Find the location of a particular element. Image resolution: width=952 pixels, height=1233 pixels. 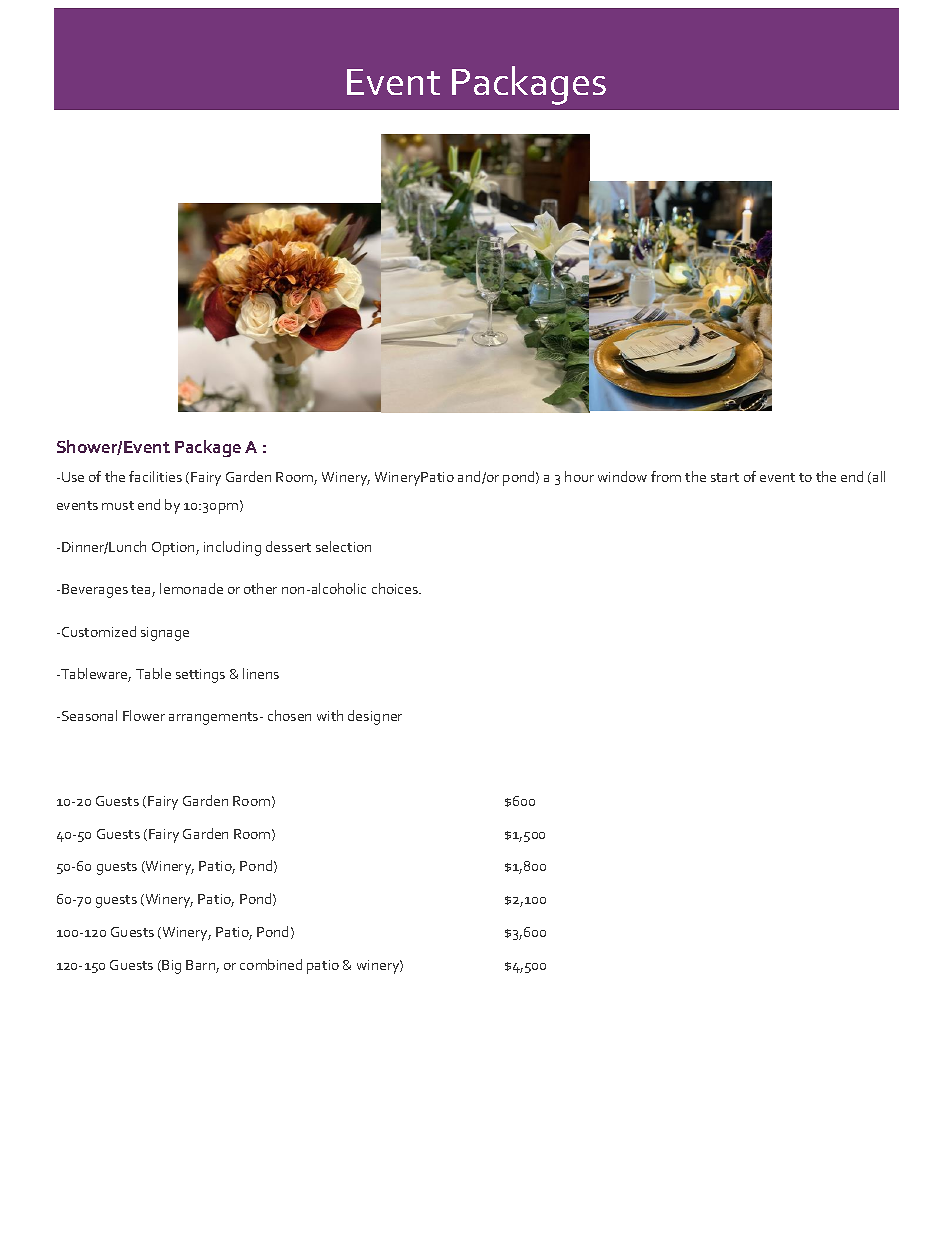

start is located at coordinates (725, 477).
